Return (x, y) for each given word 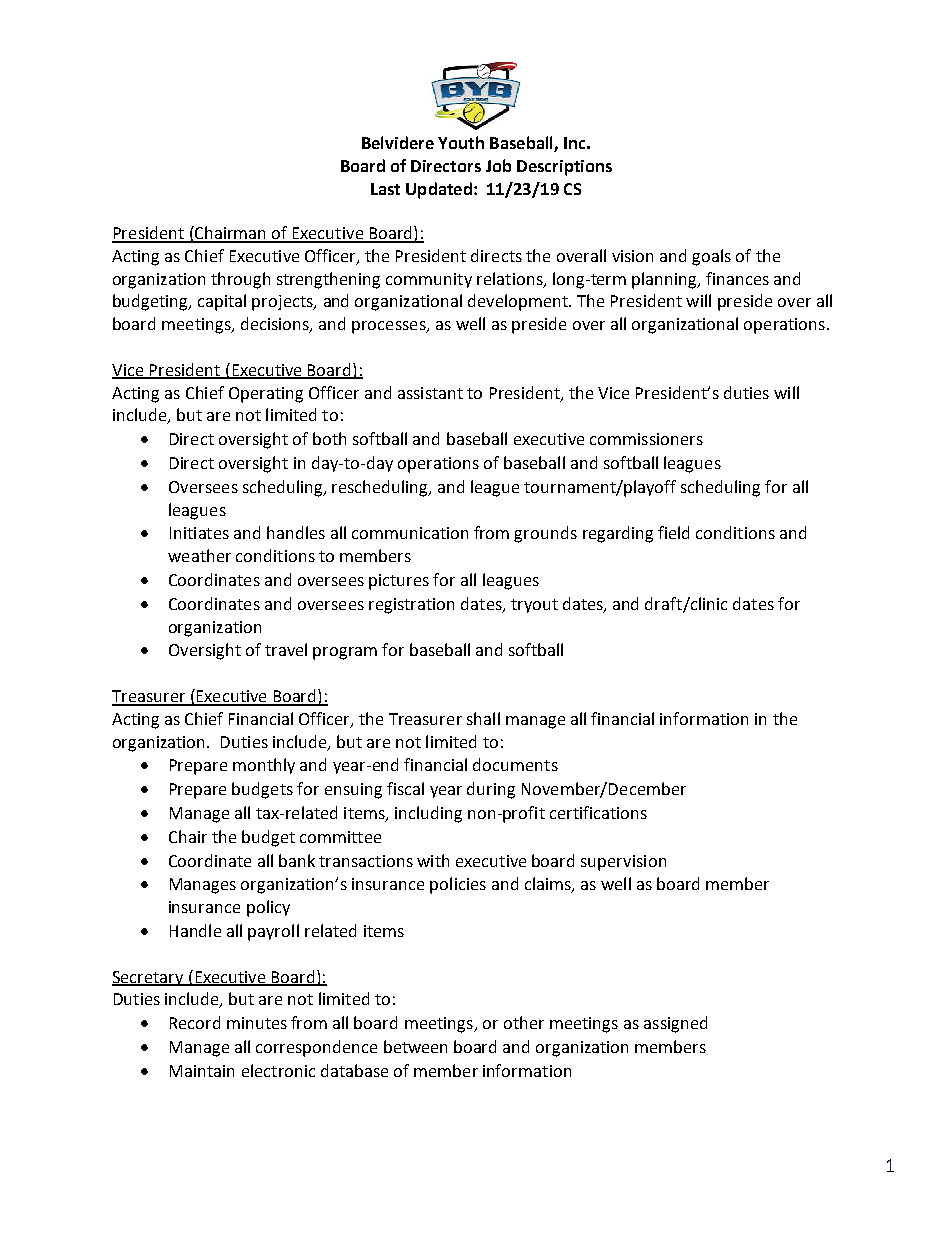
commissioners (646, 439)
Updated (439, 190)
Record (195, 1022)
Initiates (199, 533)
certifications (598, 812)
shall (483, 718)
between (415, 1046)
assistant (430, 393)
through (240, 280)
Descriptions (564, 168)
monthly (264, 766)
